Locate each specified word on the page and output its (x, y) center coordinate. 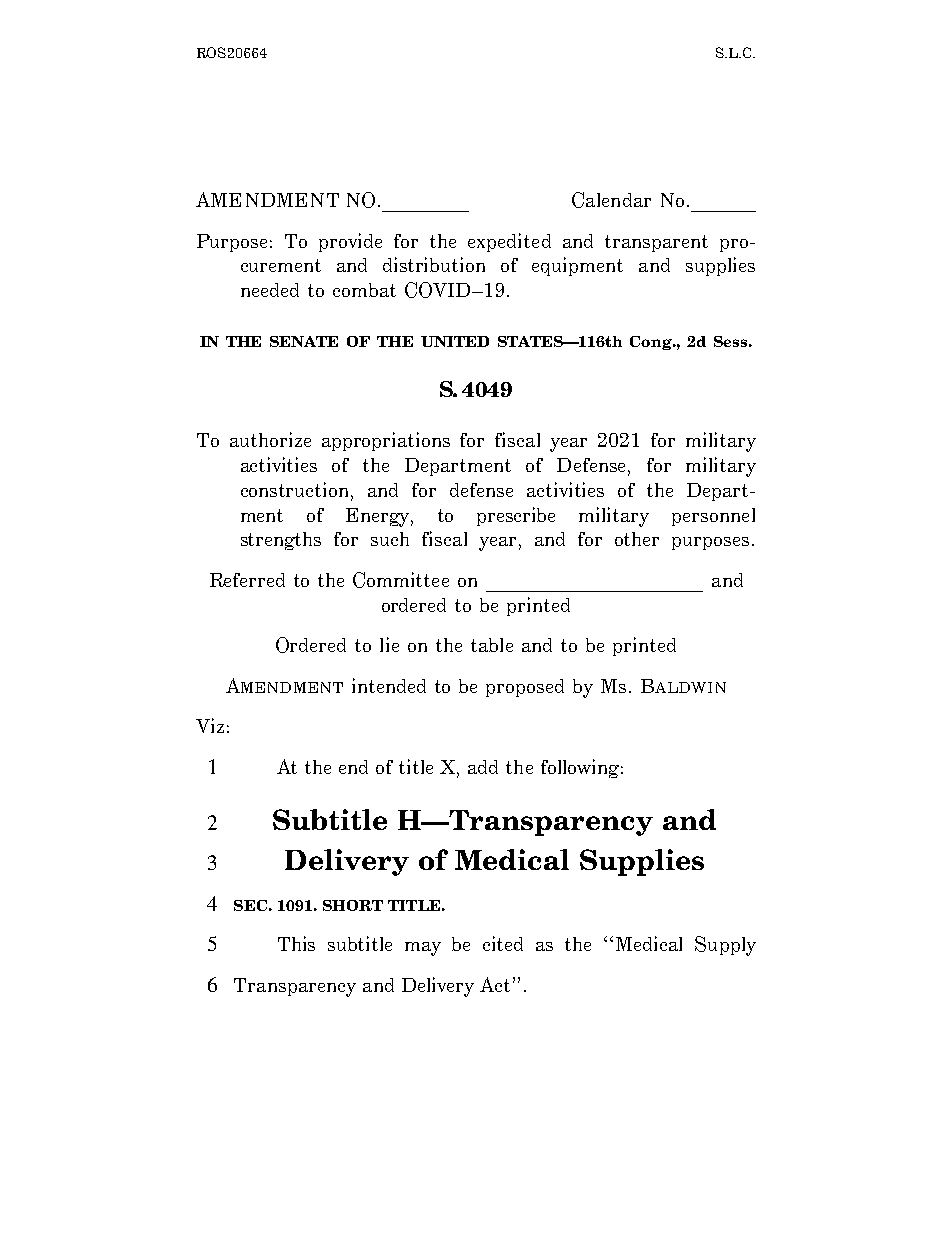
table (492, 645)
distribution (434, 264)
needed (270, 290)
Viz (210, 725)
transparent (656, 243)
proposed (525, 688)
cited (503, 943)
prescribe (516, 516)
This (296, 943)
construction (296, 489)
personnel (713, 517)
